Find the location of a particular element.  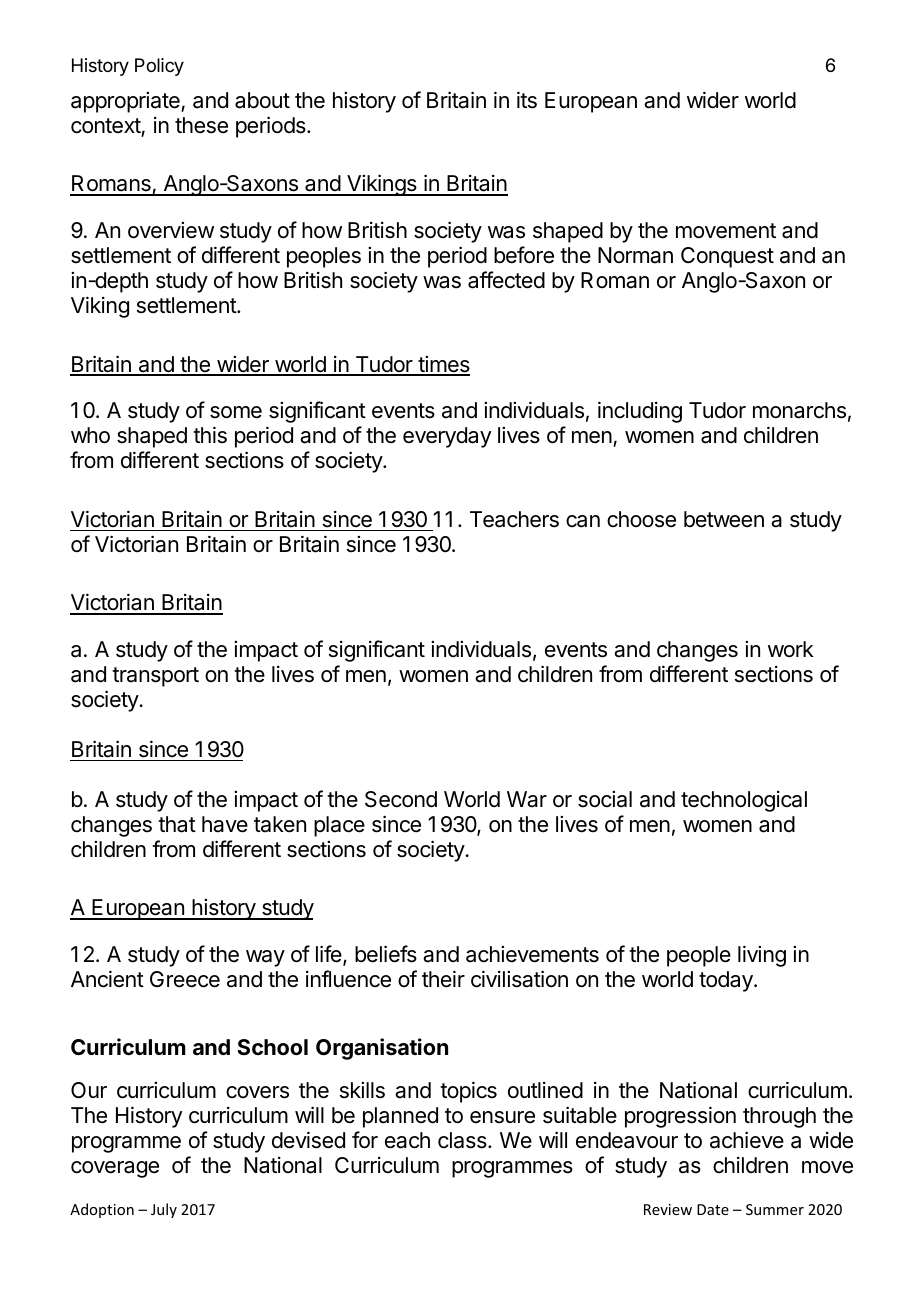

work is located at coordinates (791, 649).
